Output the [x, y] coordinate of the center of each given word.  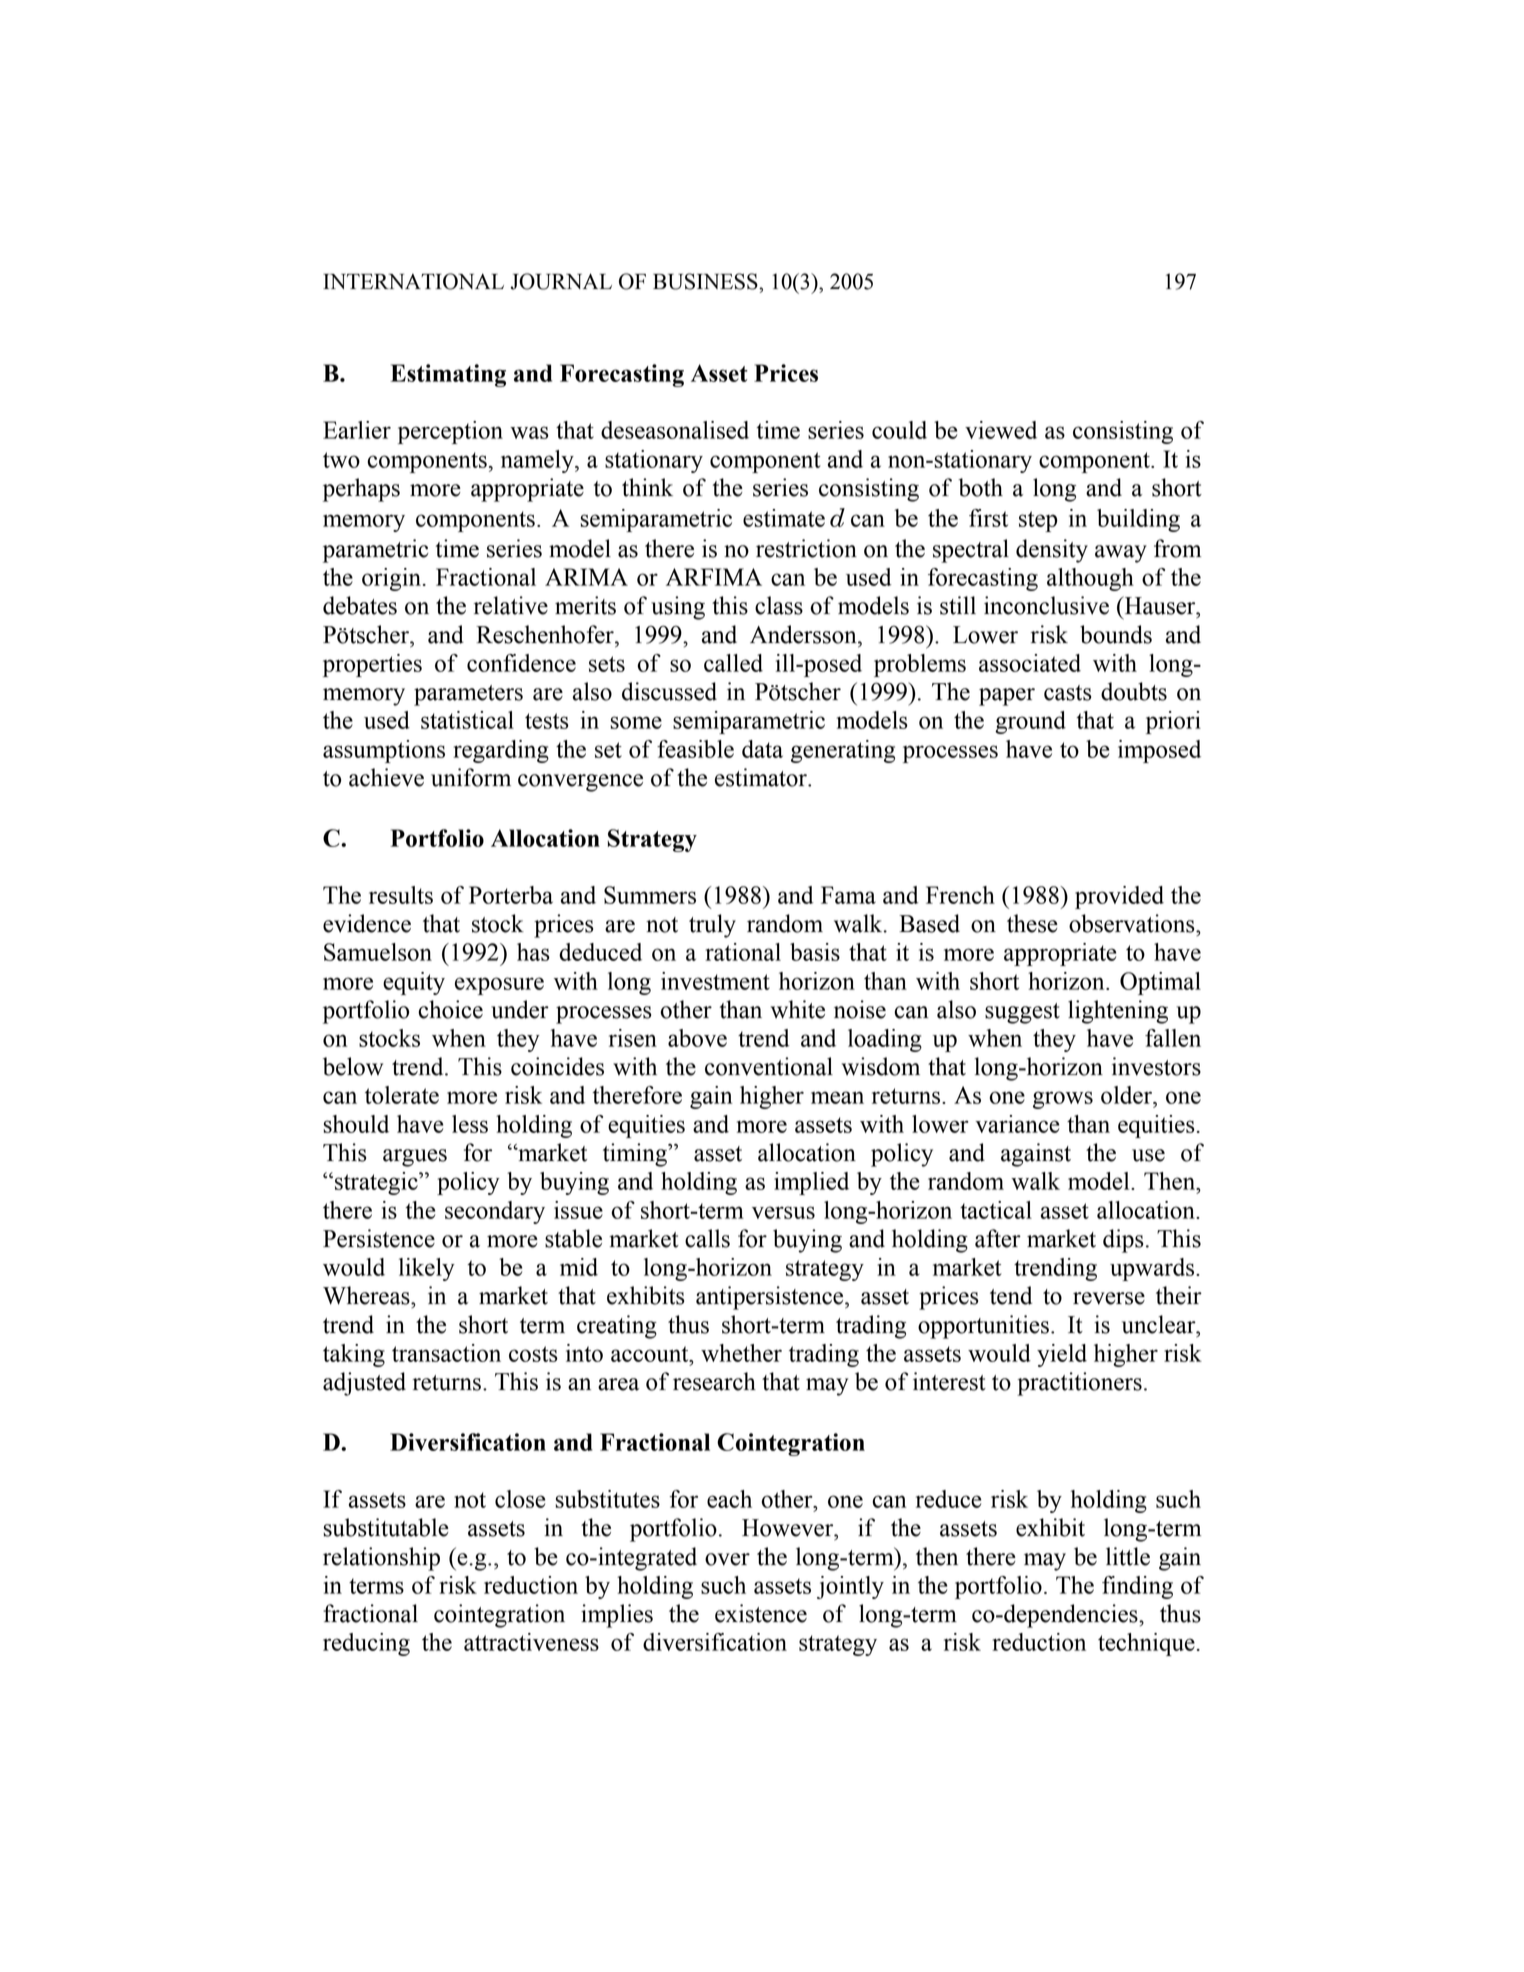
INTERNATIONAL [413, 281]
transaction [446, 1353]
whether [741, 1353]
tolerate [402, 1095]
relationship [381, 1559]
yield [1062, 1355]
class [779, 605]
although [1090, 579]
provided [1119, 897]
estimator [762, 777]
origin [391, 579]
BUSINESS [706, 281]
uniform [471, 777]
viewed [1001, 430]
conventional [769, 1066]
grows [1063, 1100]
